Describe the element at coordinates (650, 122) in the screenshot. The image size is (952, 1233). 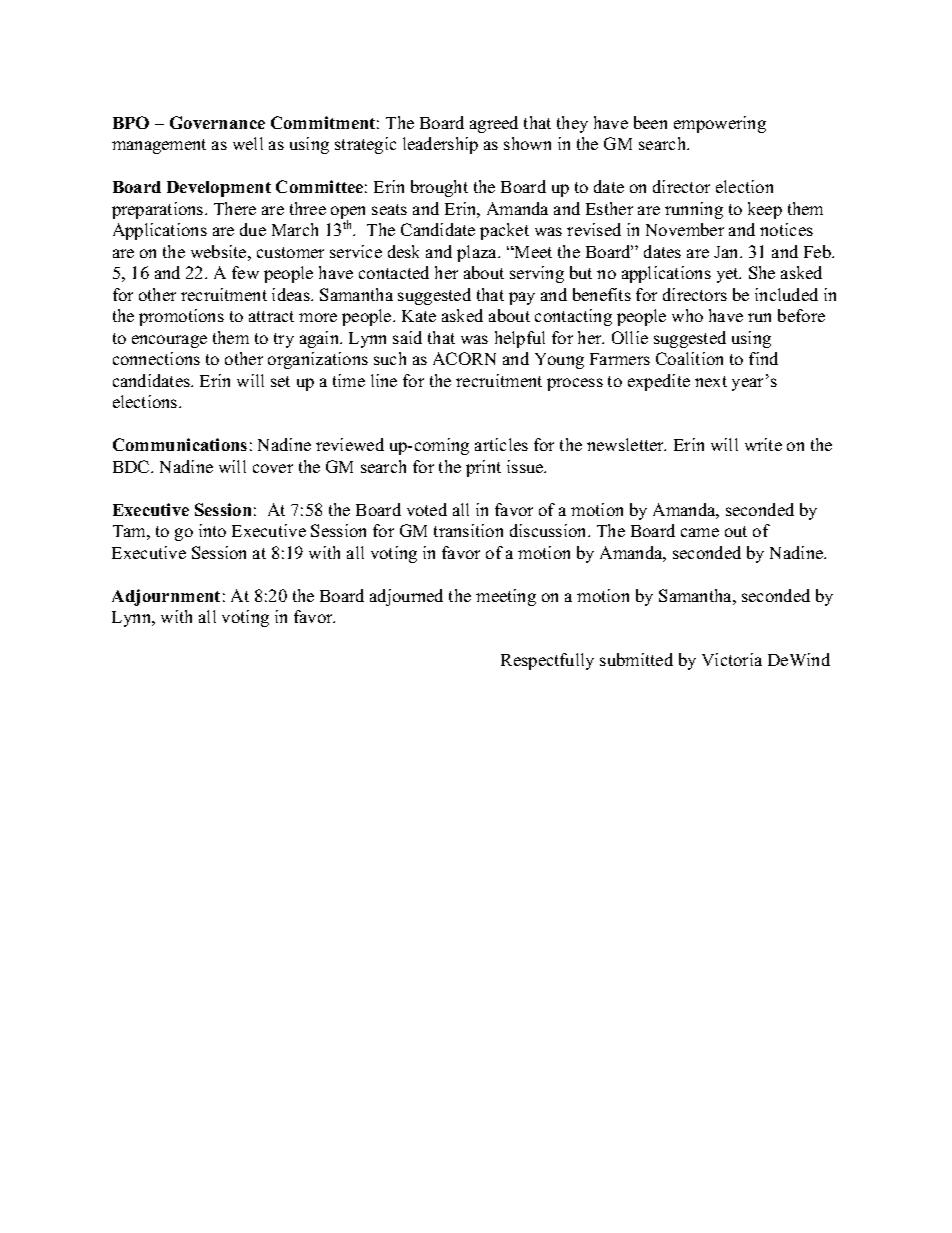
I see `been` at that location.
